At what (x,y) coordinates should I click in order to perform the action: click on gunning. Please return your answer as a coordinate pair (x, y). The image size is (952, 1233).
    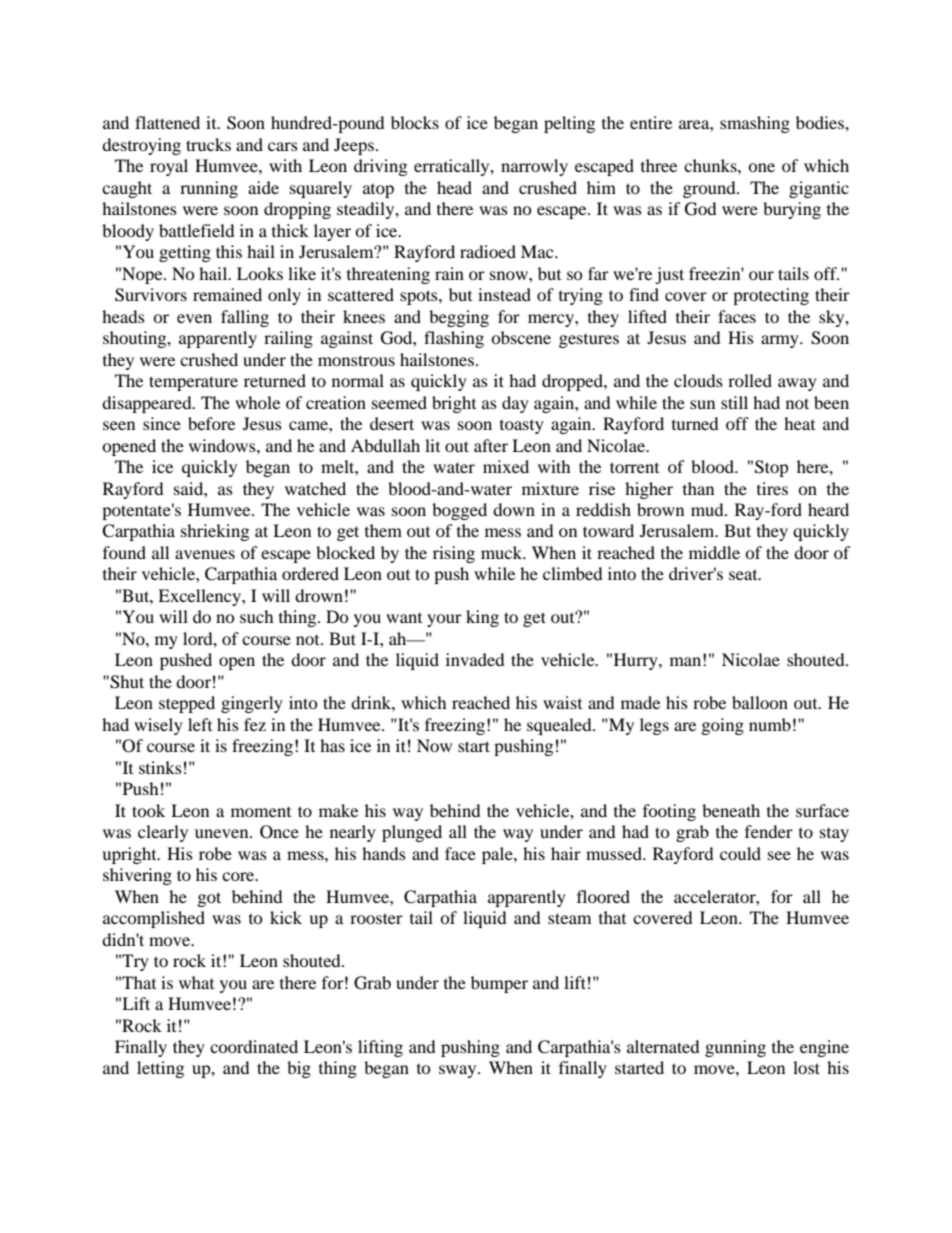
    Looking at the image, I should click on (735, 1048).
